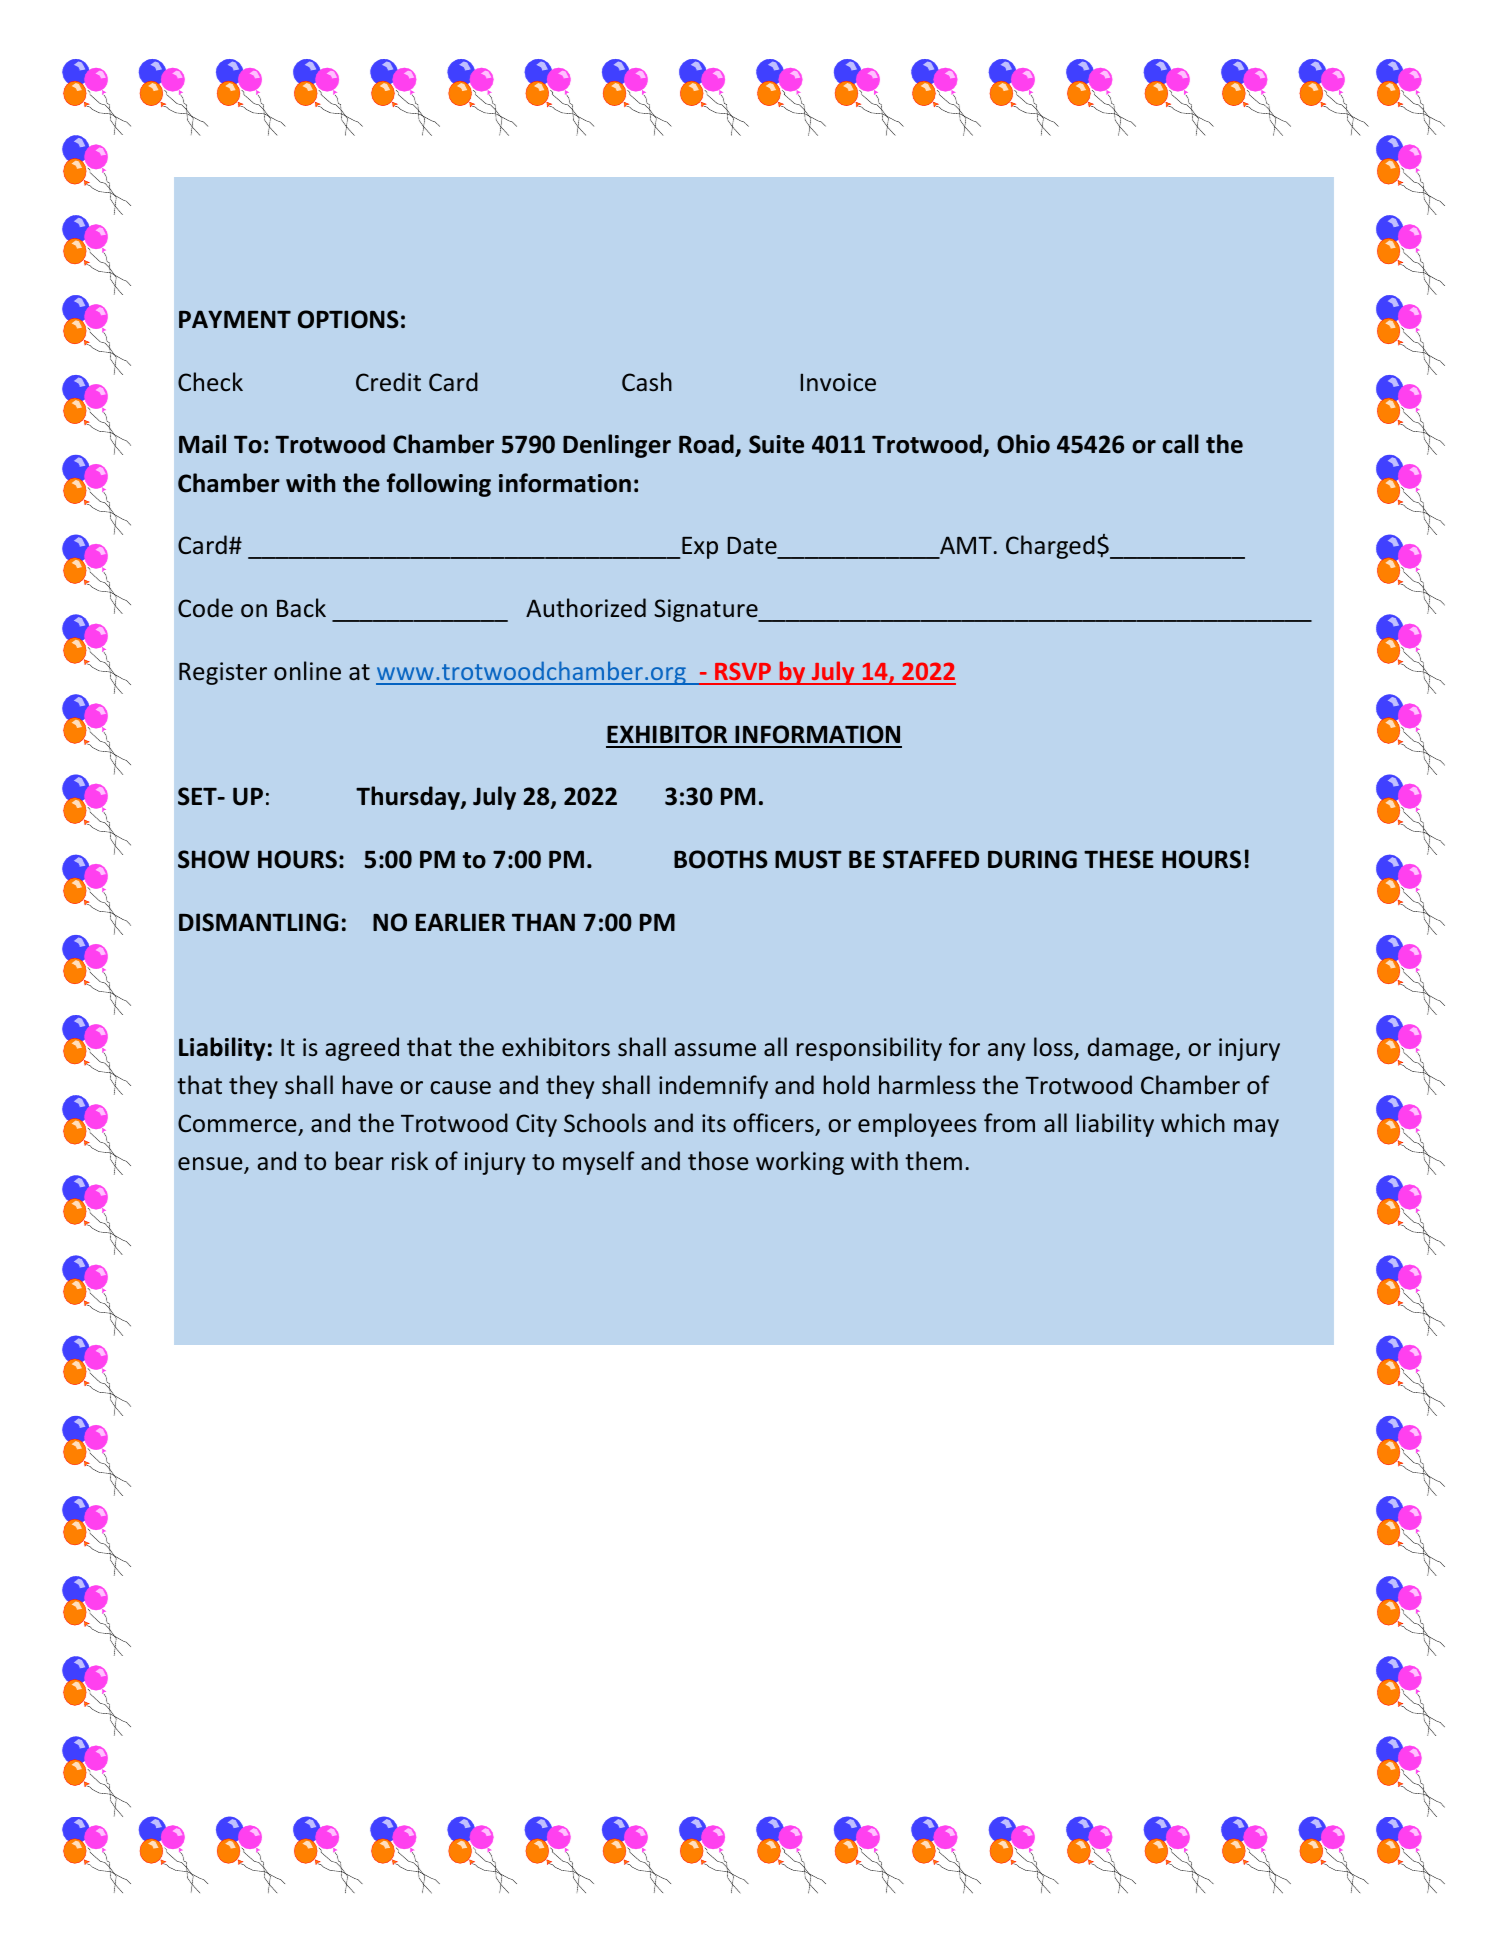 This screenshot has height=1952, width=1508. Describe the element at coordinates (1180, 444) in the screenshot. I see `call` at that location.
